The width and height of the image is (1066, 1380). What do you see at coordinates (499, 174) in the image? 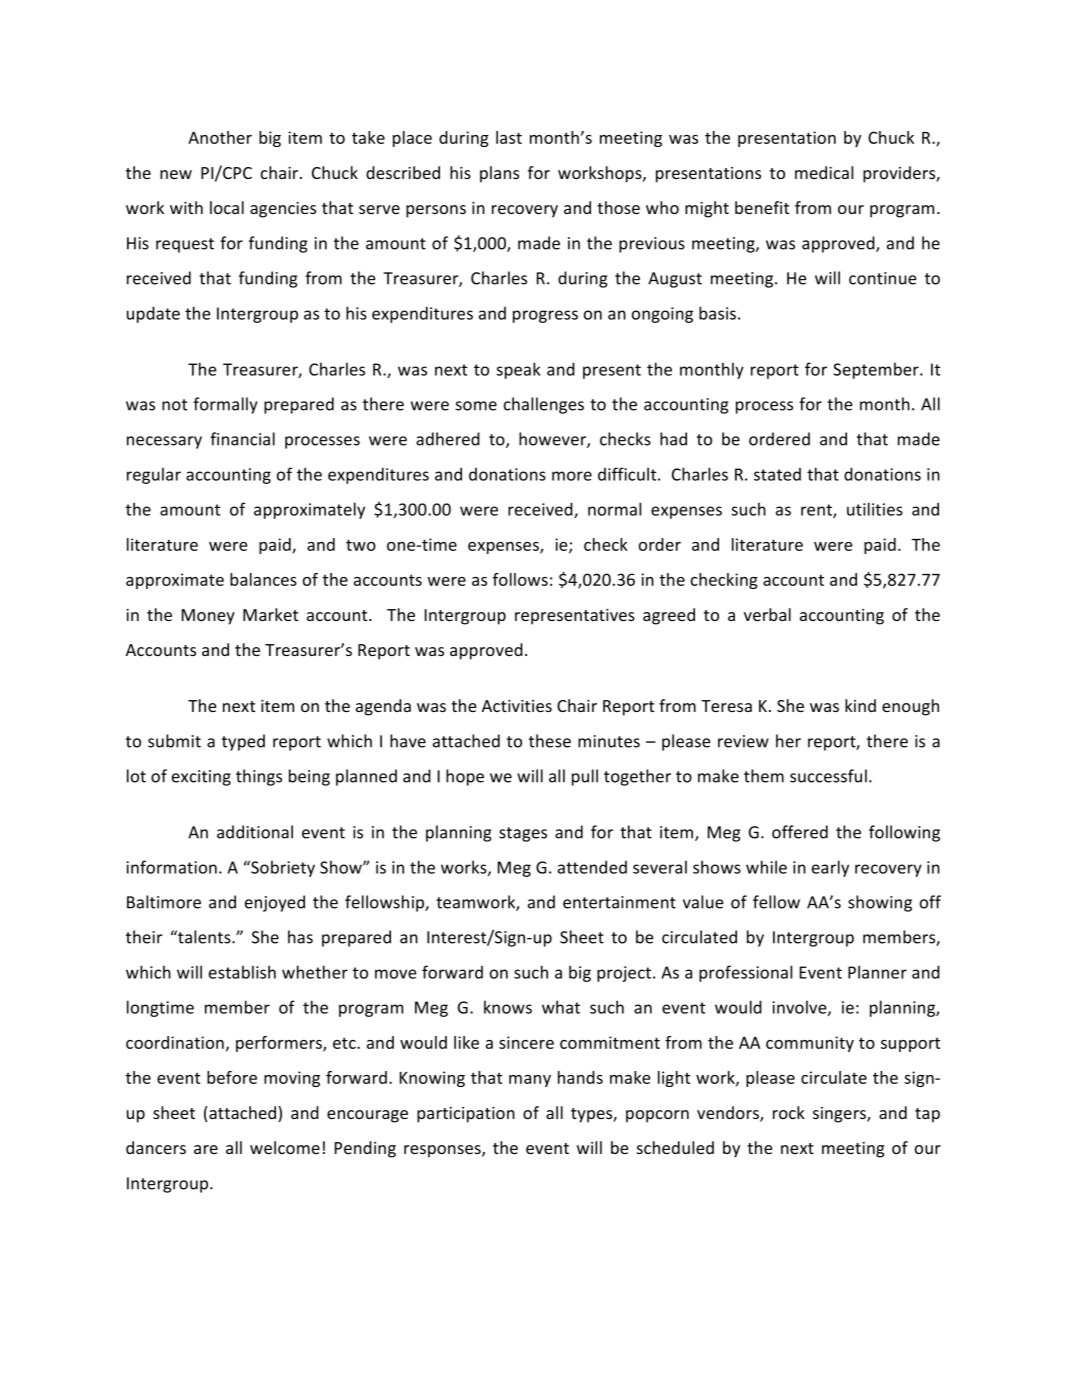
I see `plans` at bounding box center [499, 174].
